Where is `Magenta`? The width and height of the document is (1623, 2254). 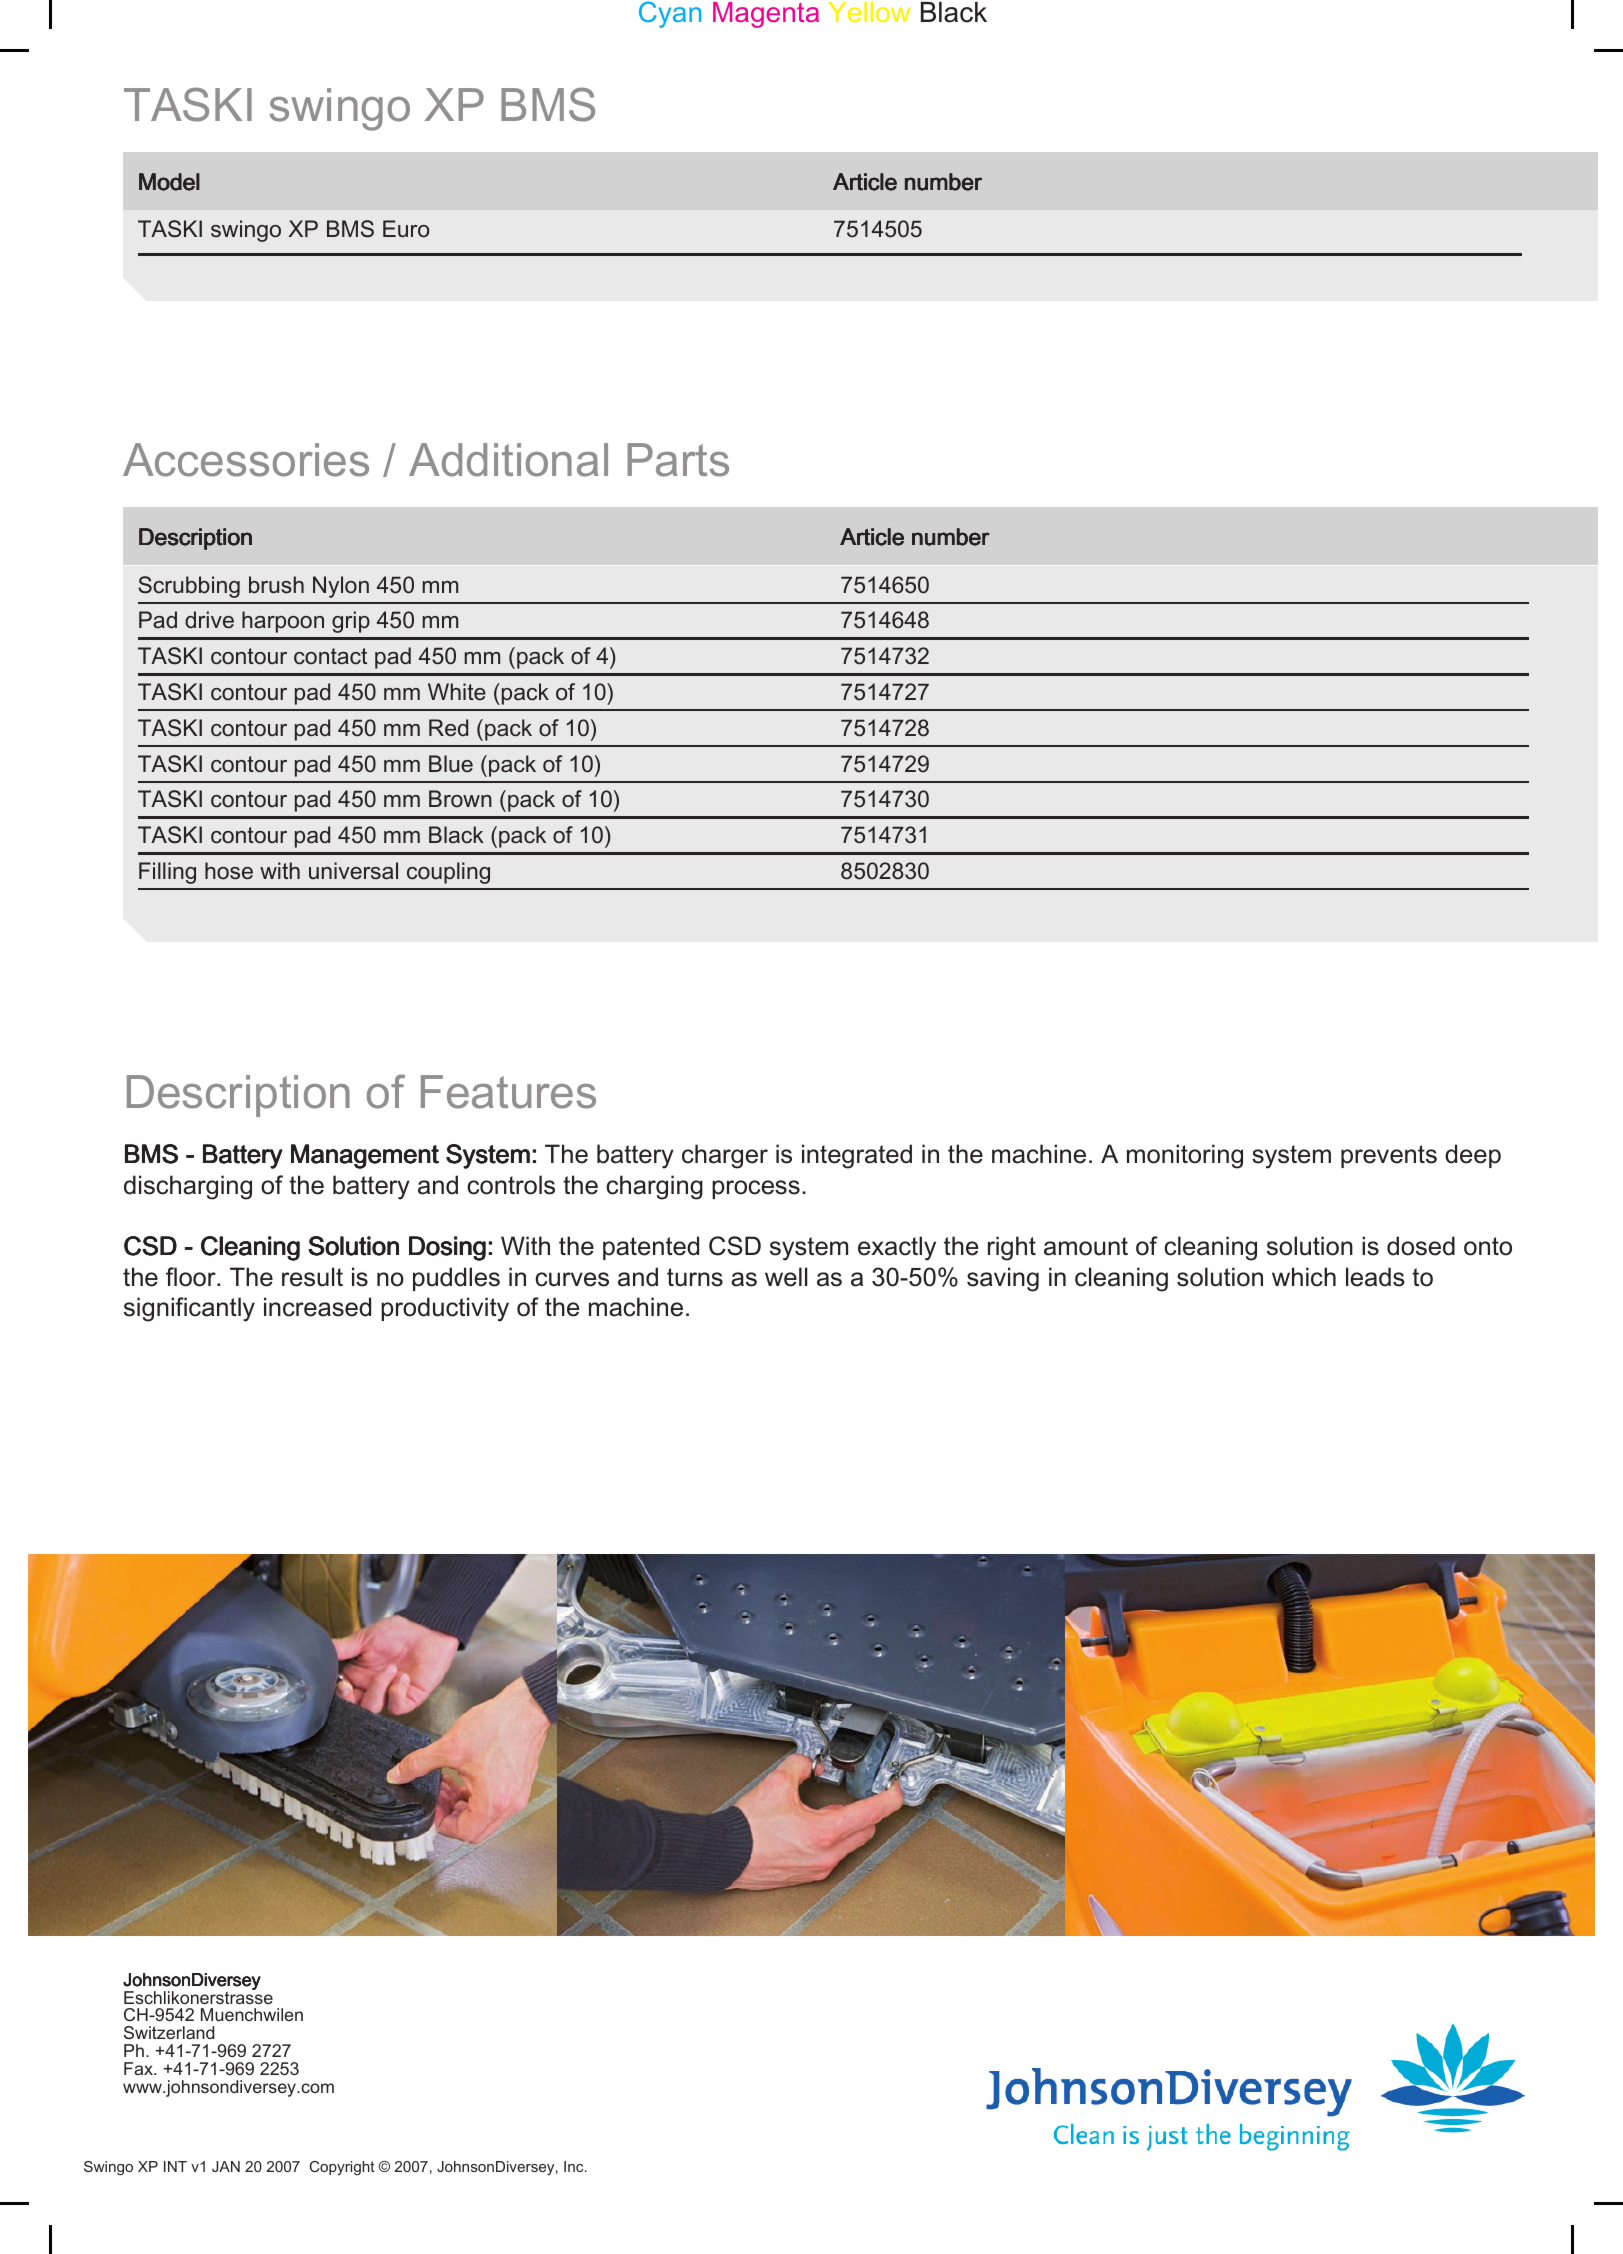
Magenta is located at coordinates (766, 15).
